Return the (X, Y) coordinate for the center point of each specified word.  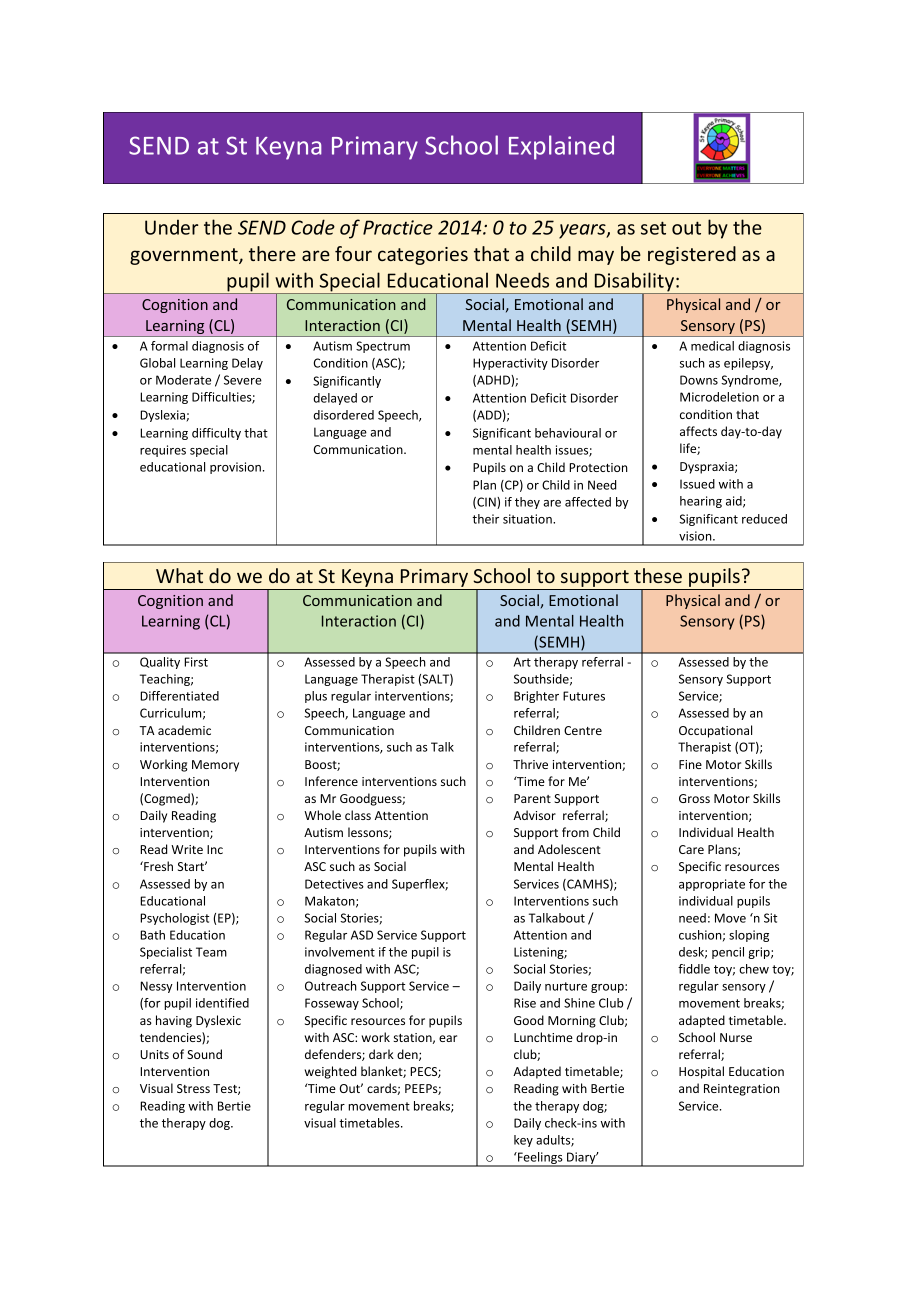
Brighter (536, 697)
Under (172, 227)
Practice (398, 227)
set (653, 228)
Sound (204, 1054)
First (196, 662)
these (658, 575)
